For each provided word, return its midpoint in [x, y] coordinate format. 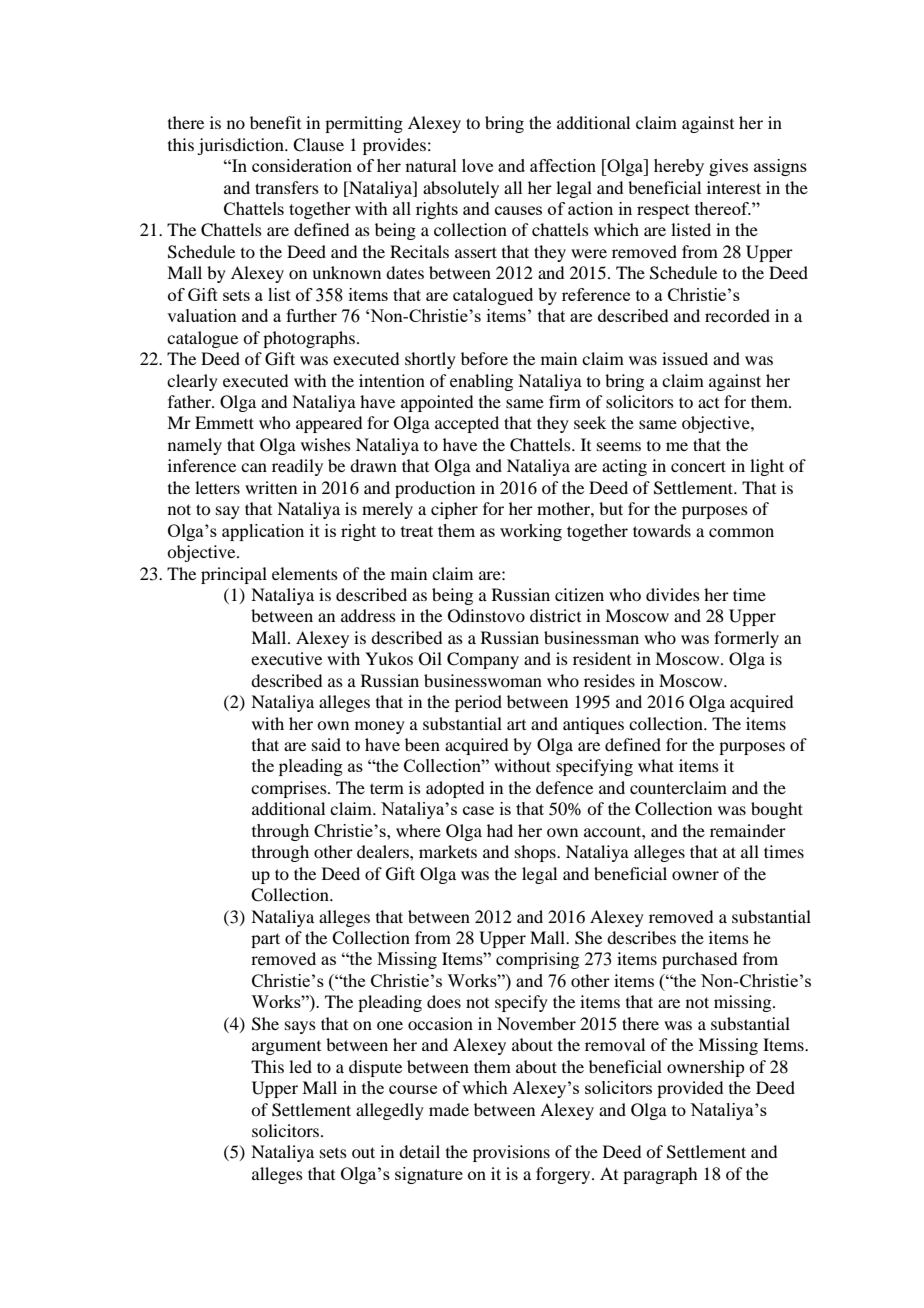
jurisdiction [241, 146]
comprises [290, 789]
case [478, 810]
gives [728, 167]
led [300, 1066]
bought [777, 810]
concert [698, 466]
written [271, 487]
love [477, 165]
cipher [454, 510]
